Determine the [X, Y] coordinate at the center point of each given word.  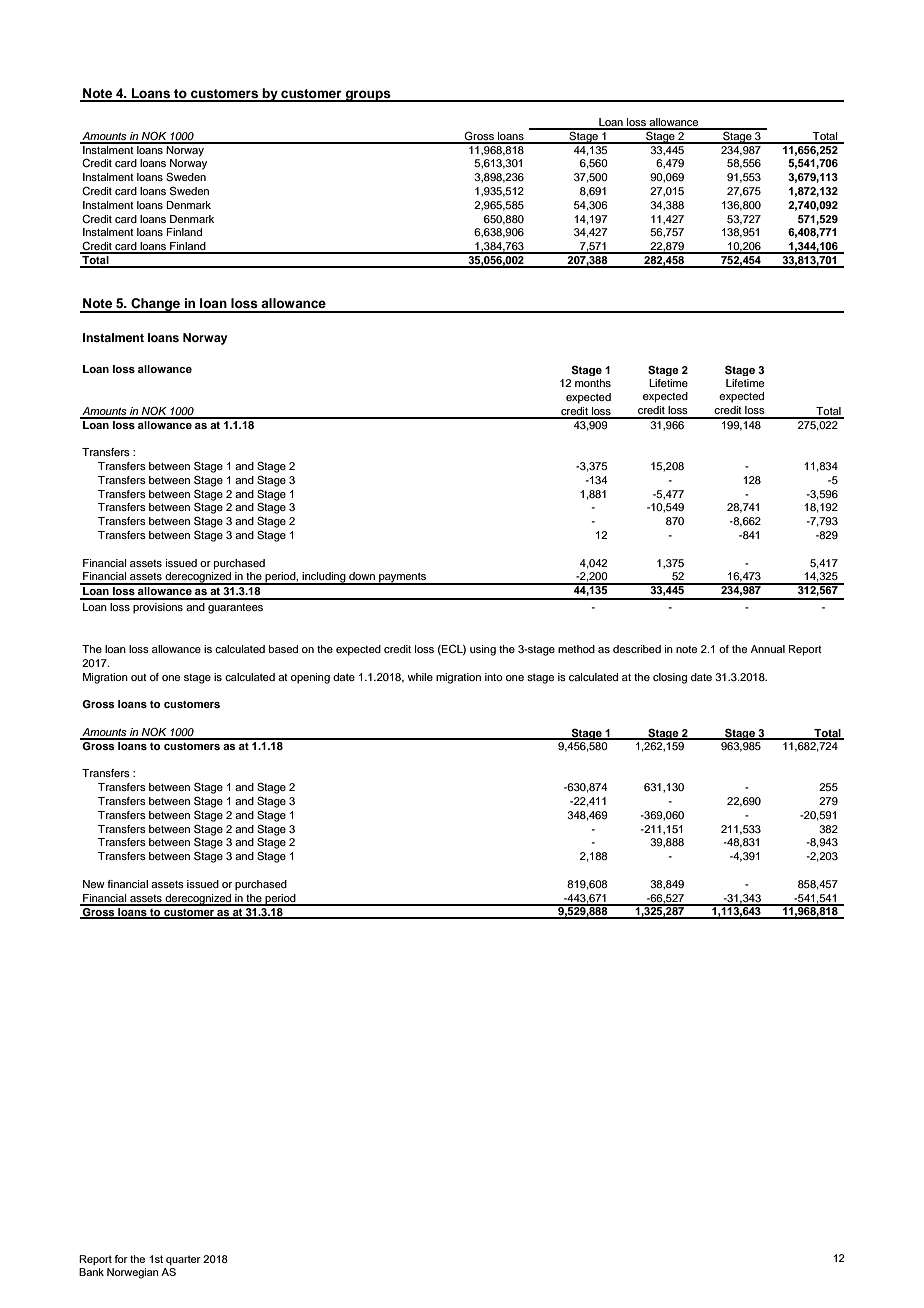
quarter [183, 1260]
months [593, 383]
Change [155, 305]
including [324, 578]
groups [368, 96]
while [420, 677]
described [637, 649]
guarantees [235, 609]
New [94, 884]
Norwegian [132, 1273]
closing [670, 678]
